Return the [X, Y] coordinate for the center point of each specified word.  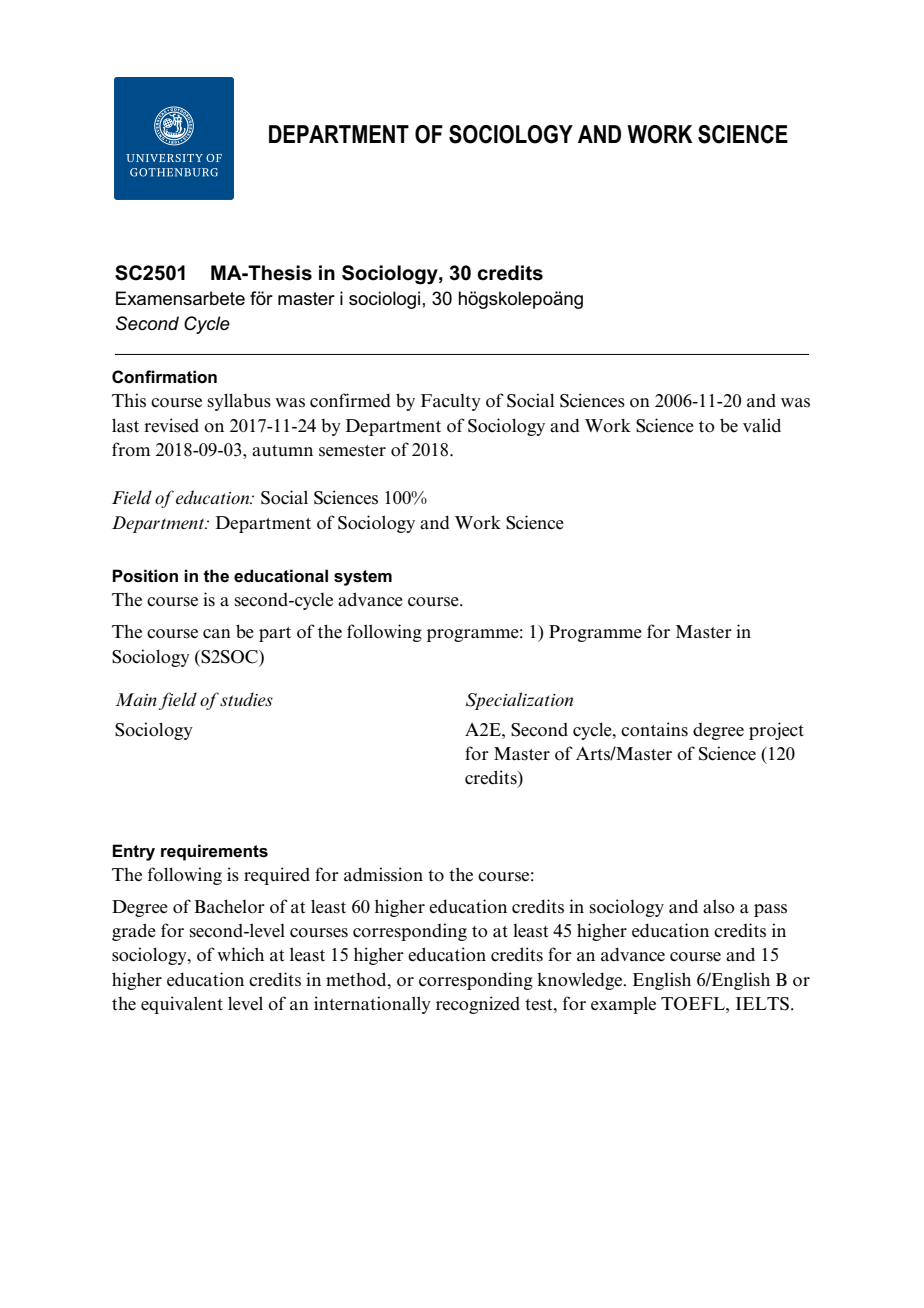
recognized [478, 1005]
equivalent [182, 1005]
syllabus [239, 402]
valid [762, 425]
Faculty [451, 402]
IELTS [762, 1004]
